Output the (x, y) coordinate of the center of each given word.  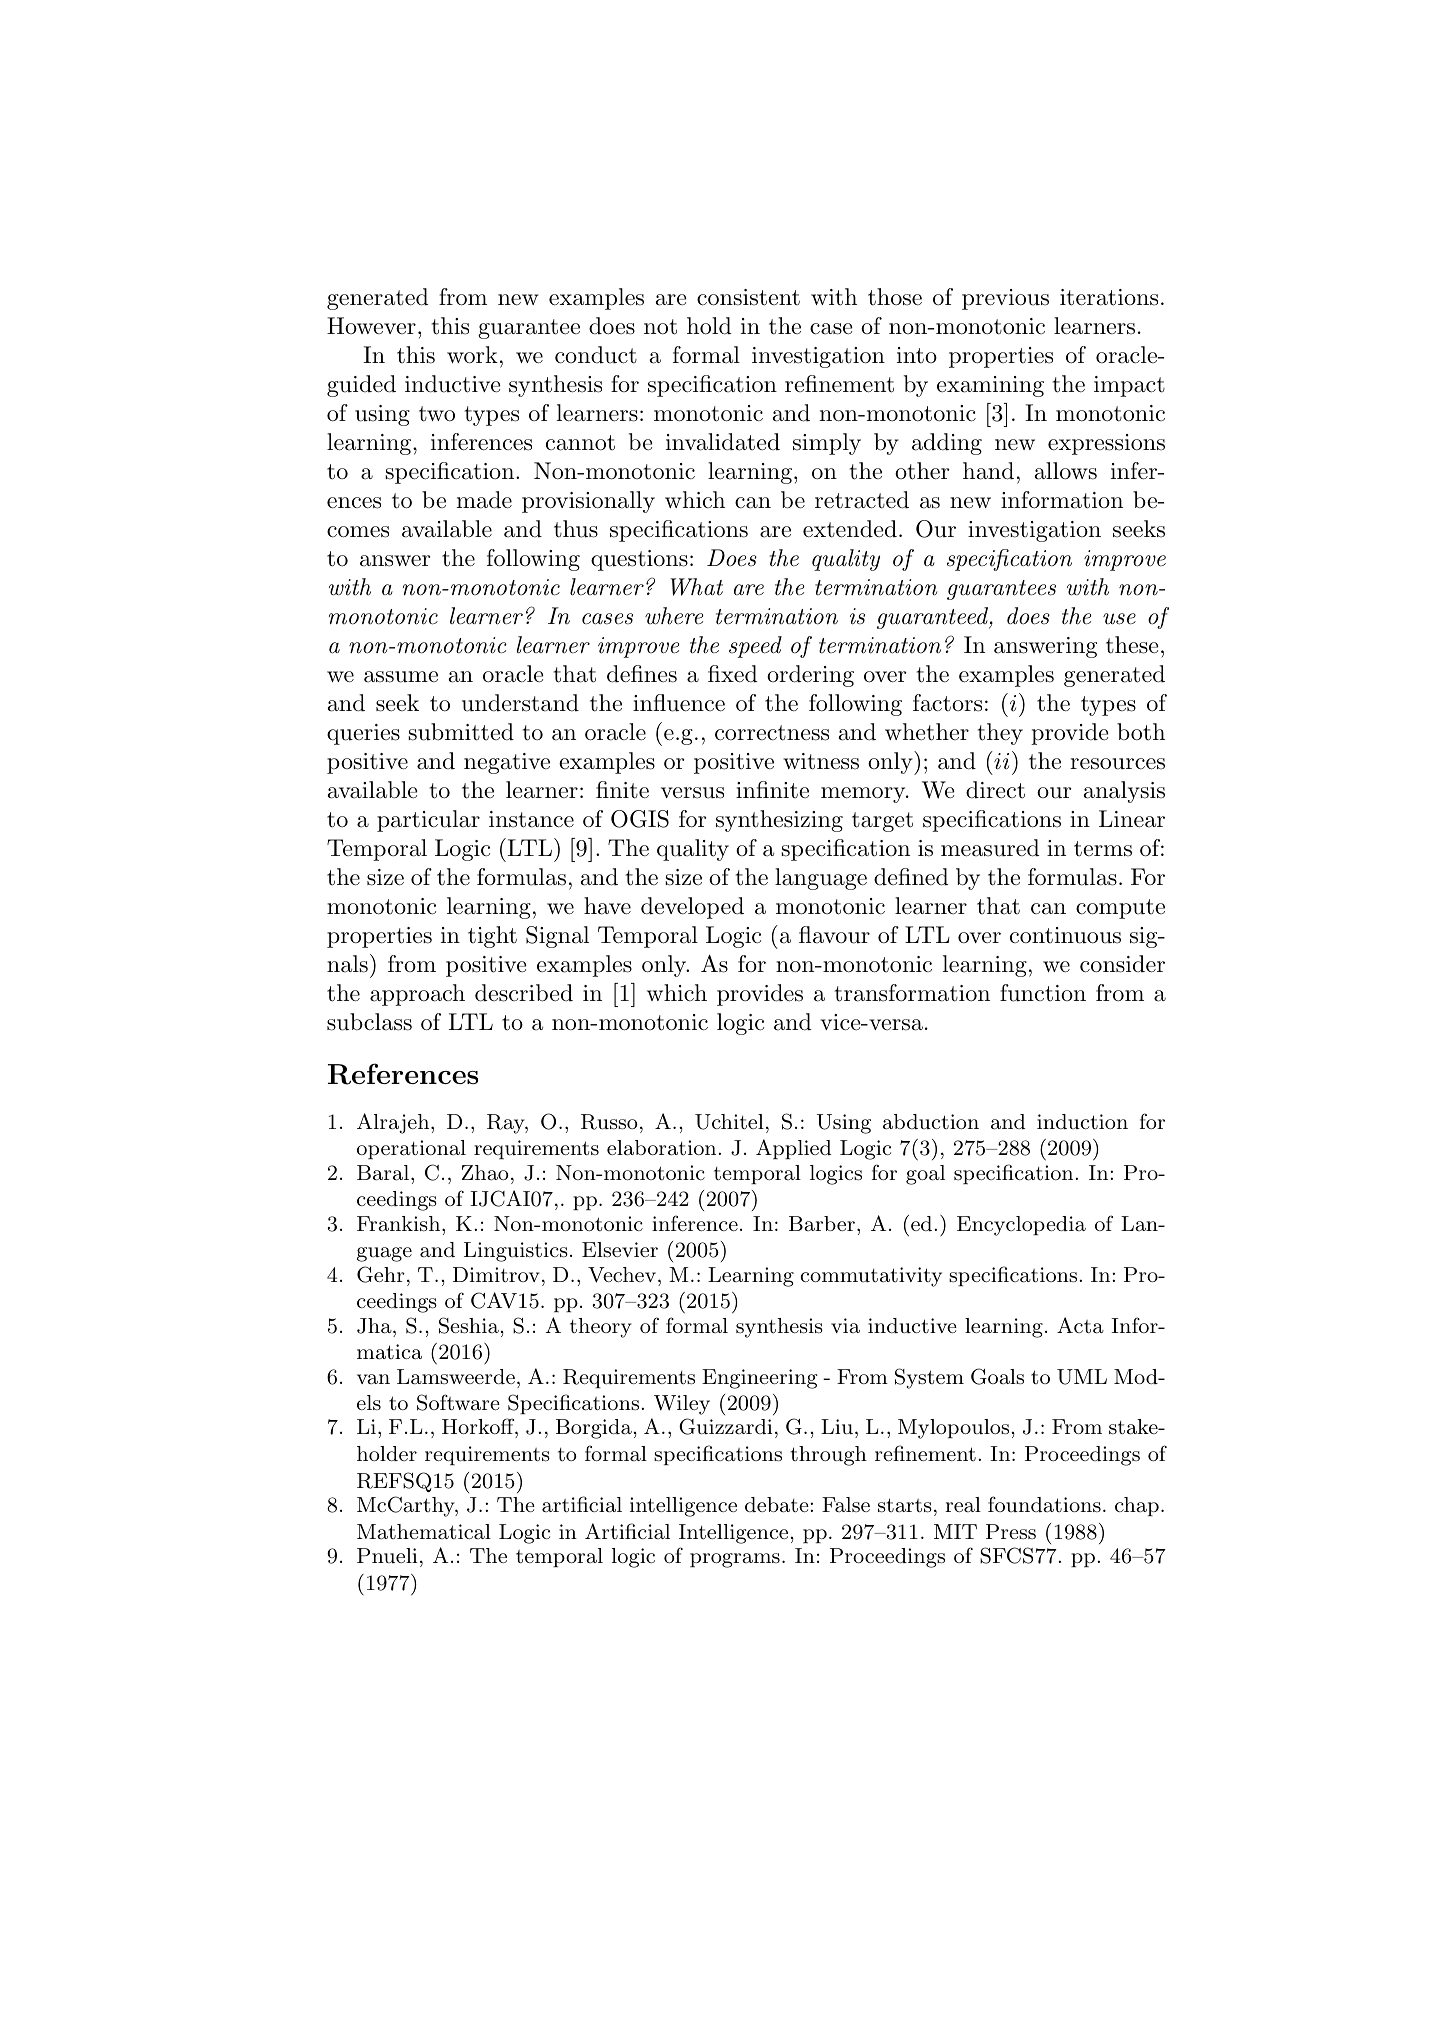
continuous (1065, 935)
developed (692, 908)
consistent (748, 297)
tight (492, 937)
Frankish (400, 1224)
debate (777, 1505)
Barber (822, 1223)
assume (401, 677)
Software (458, 1402)
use (1119, 619)
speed (755, 647)
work (472, 355)
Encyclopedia (1021, 1226)
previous (1005, 299)
